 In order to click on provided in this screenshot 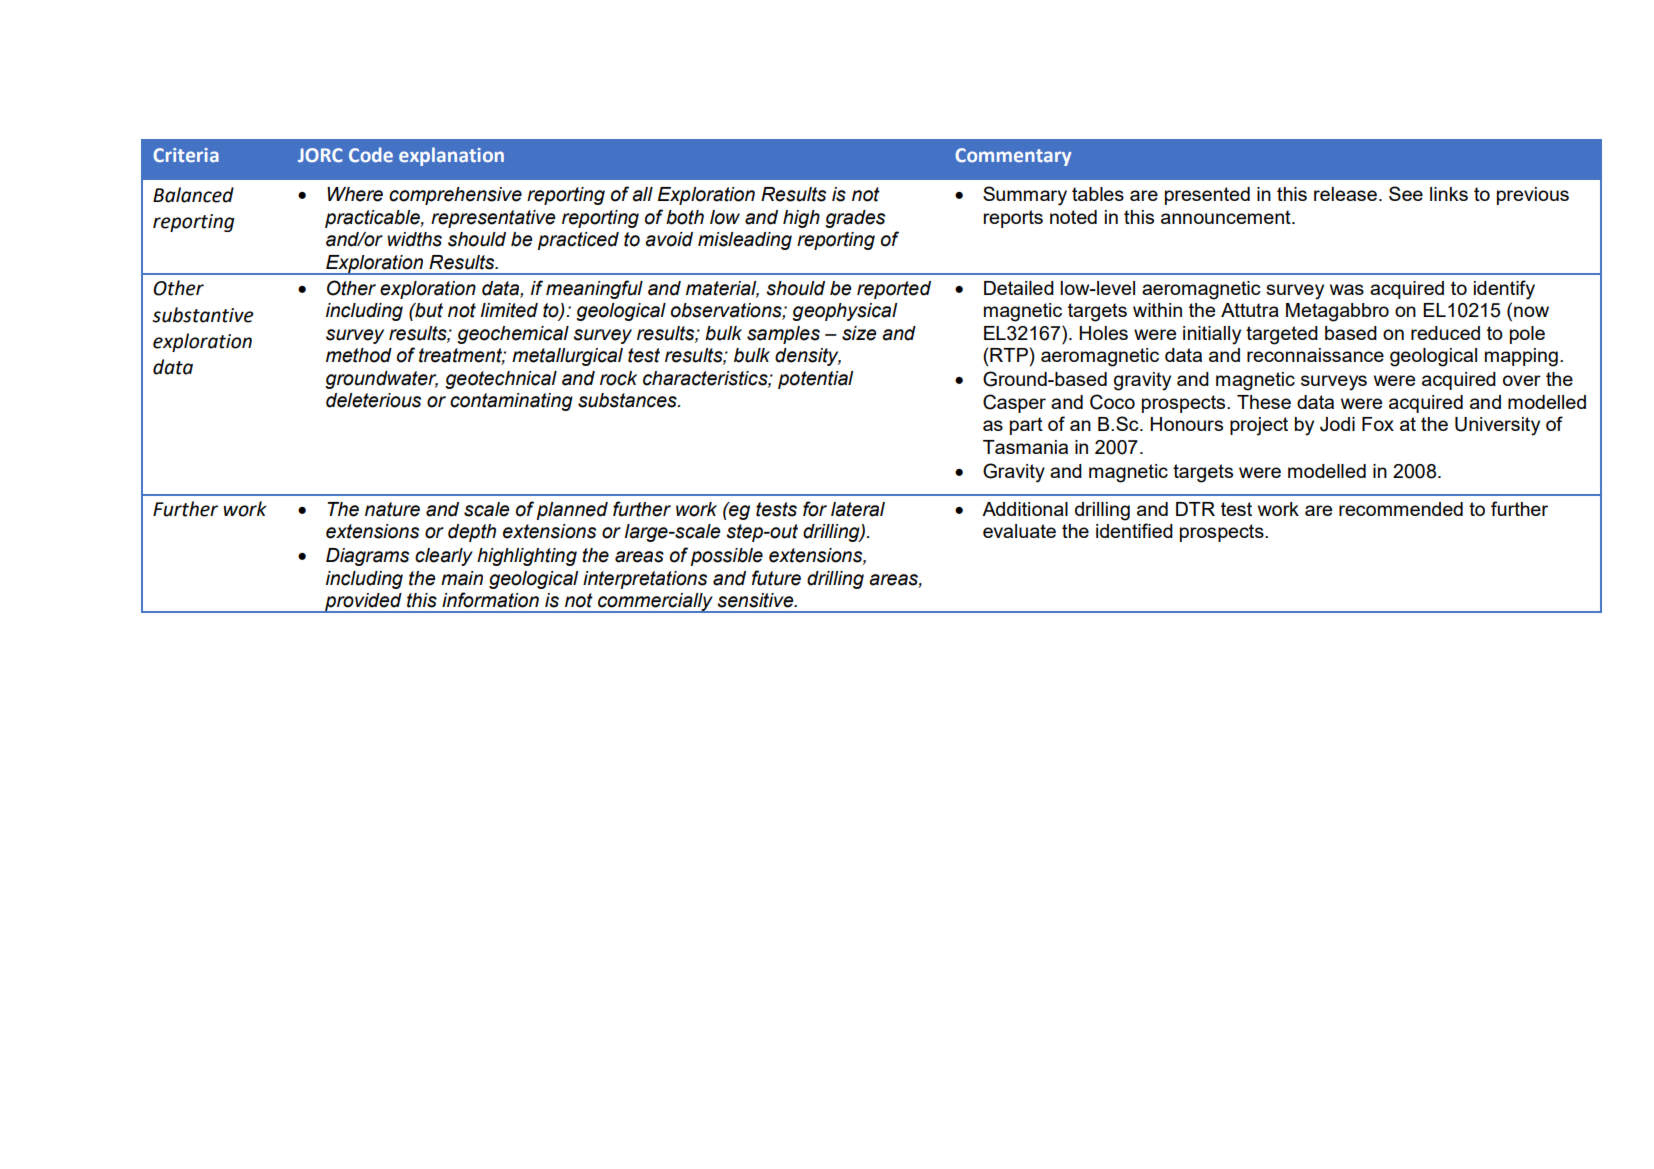, I will do `click(363, 603)`.
